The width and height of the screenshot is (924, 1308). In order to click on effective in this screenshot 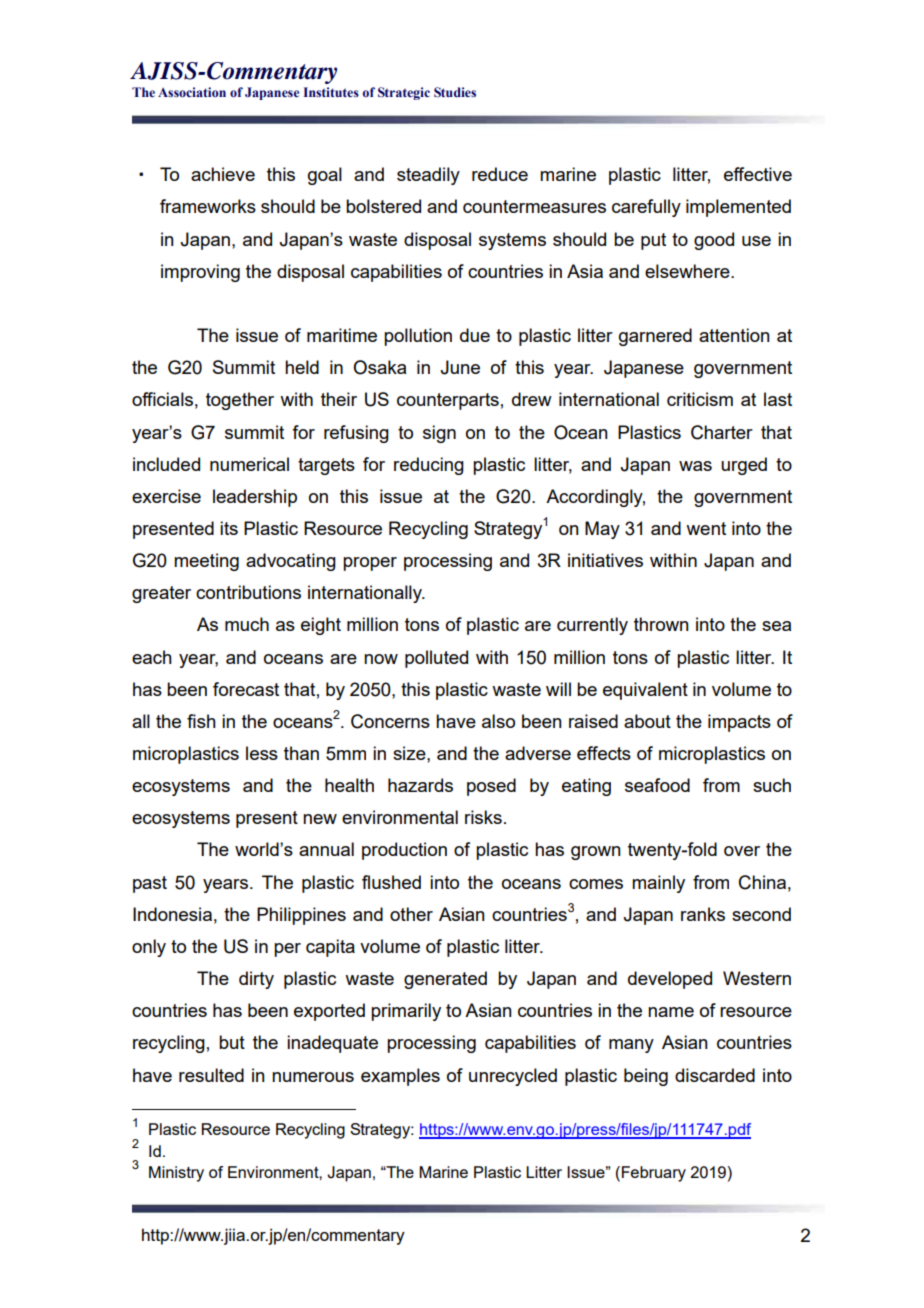, I will do `click(758, 174)`.
